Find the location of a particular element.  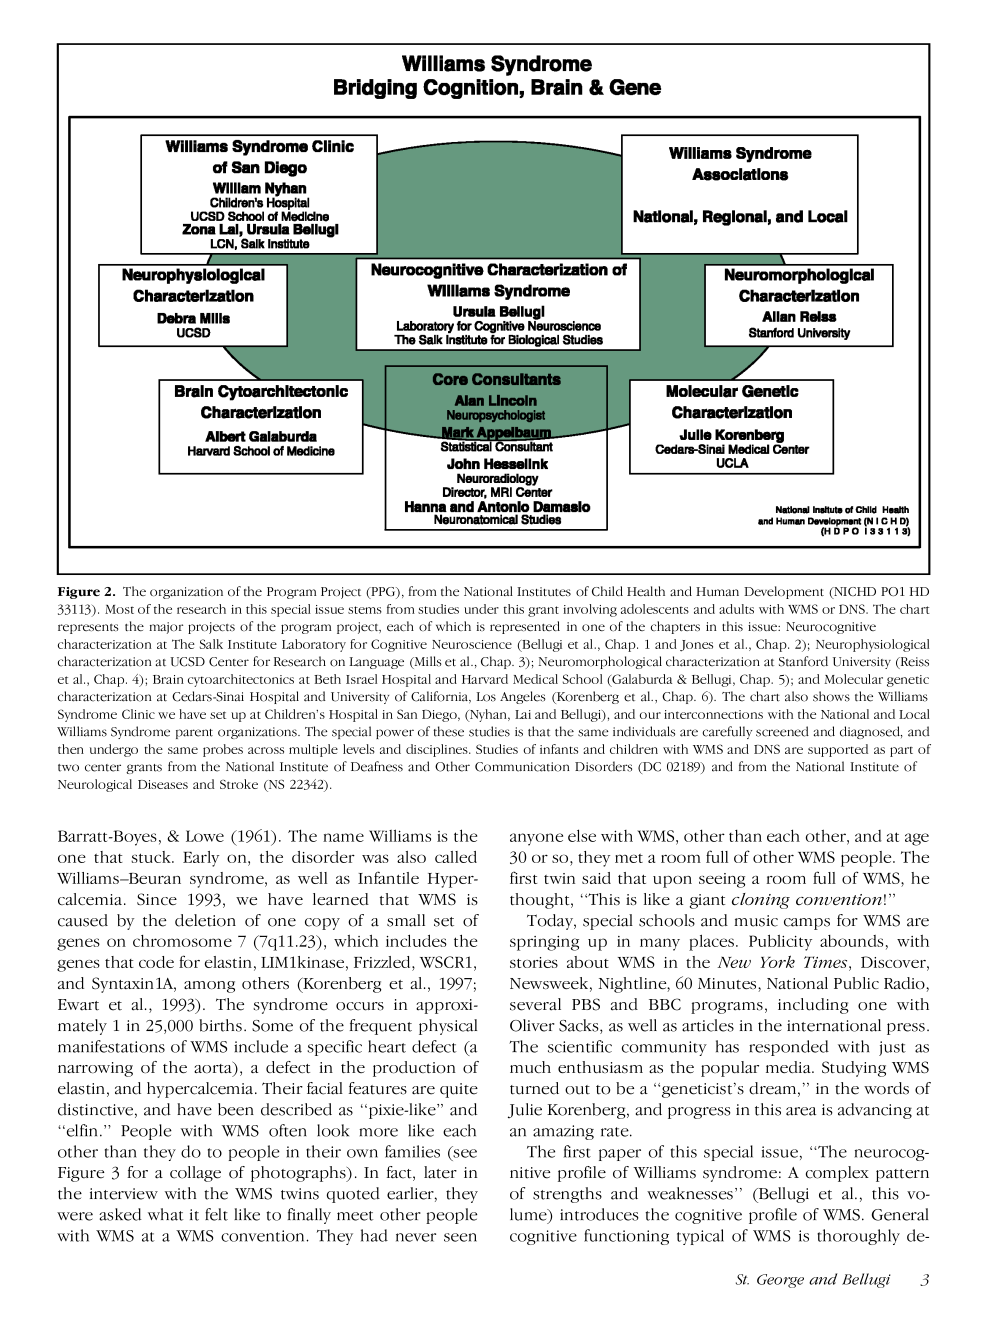

major is located at coordinates (166, 628).
